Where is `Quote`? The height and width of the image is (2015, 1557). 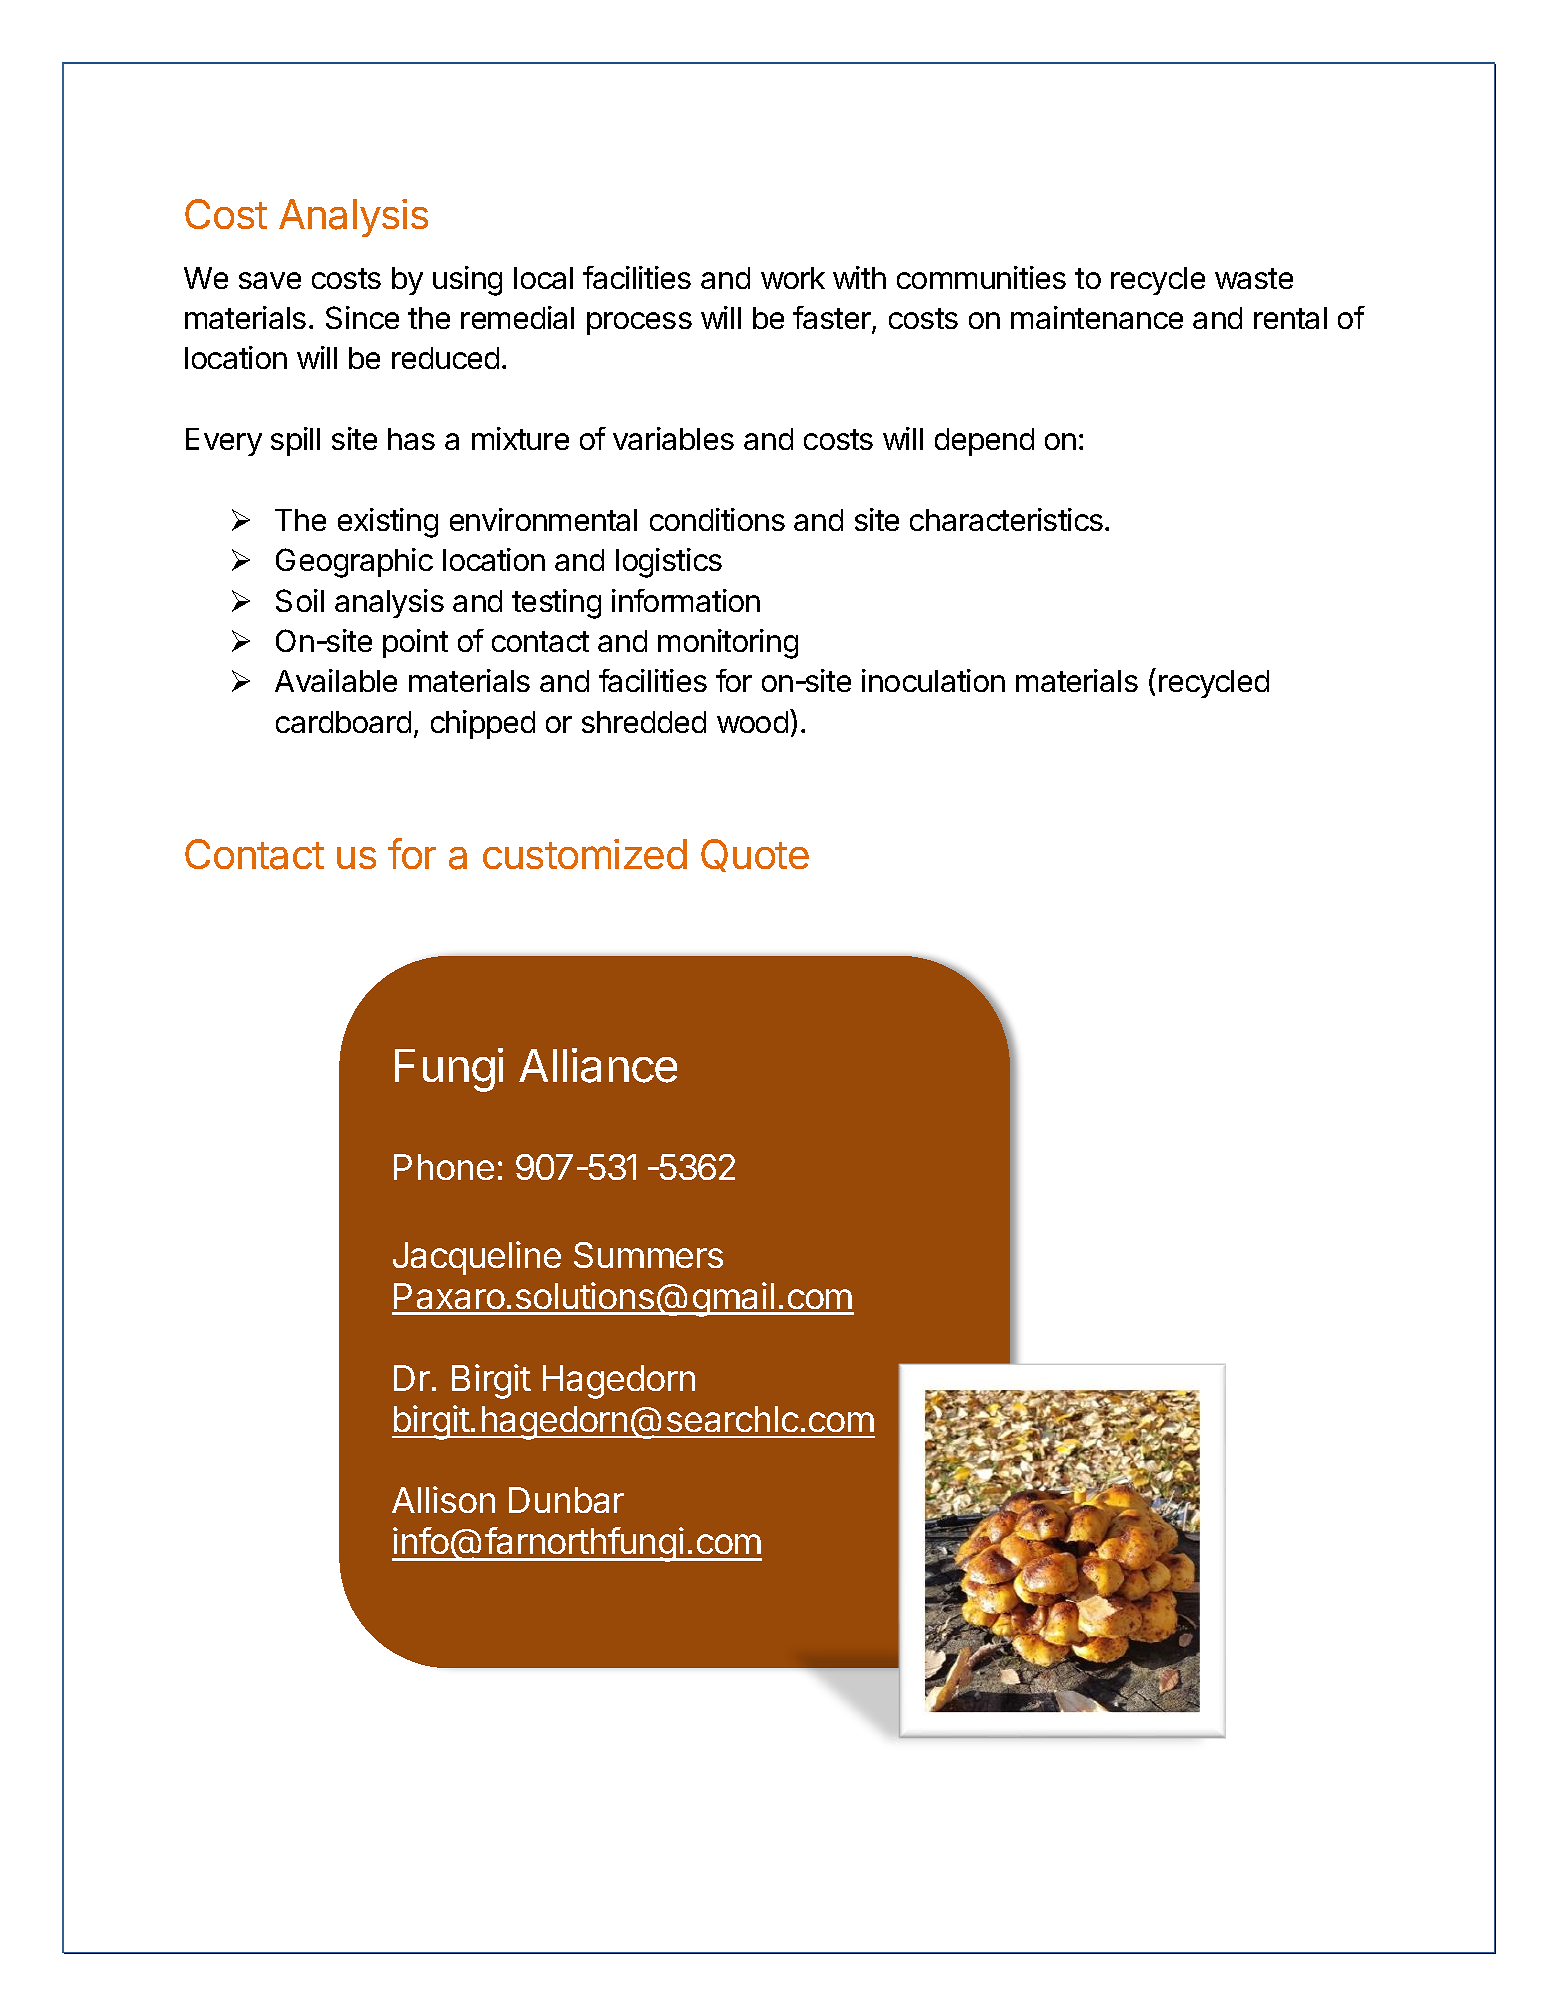 Quote is located at coordinates (755, 855).
